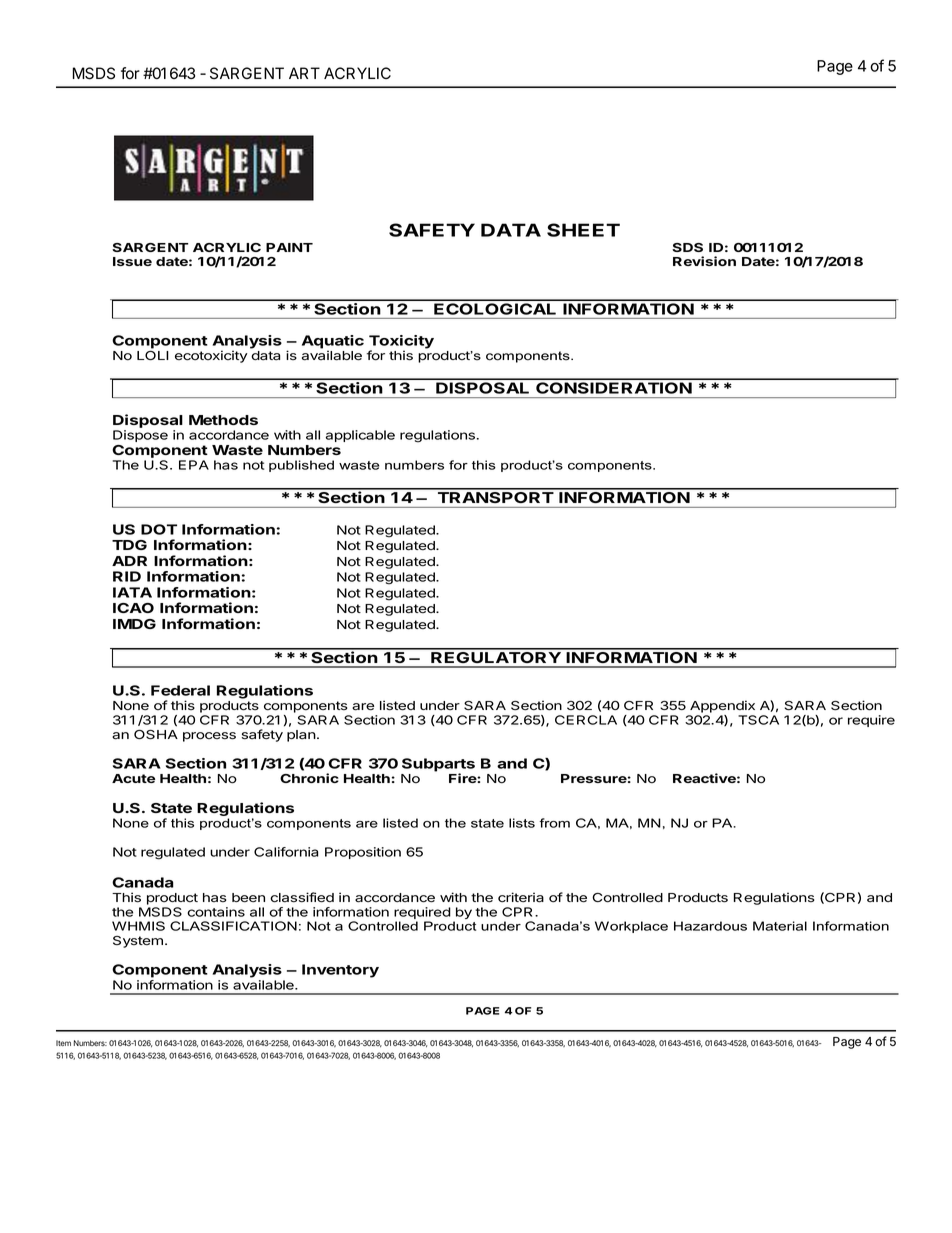 The width and height of the image is (952, 1233). What do you see at coordinates (704, 261) in the image?
I see `Revision` at bounding box center [704, 261].
